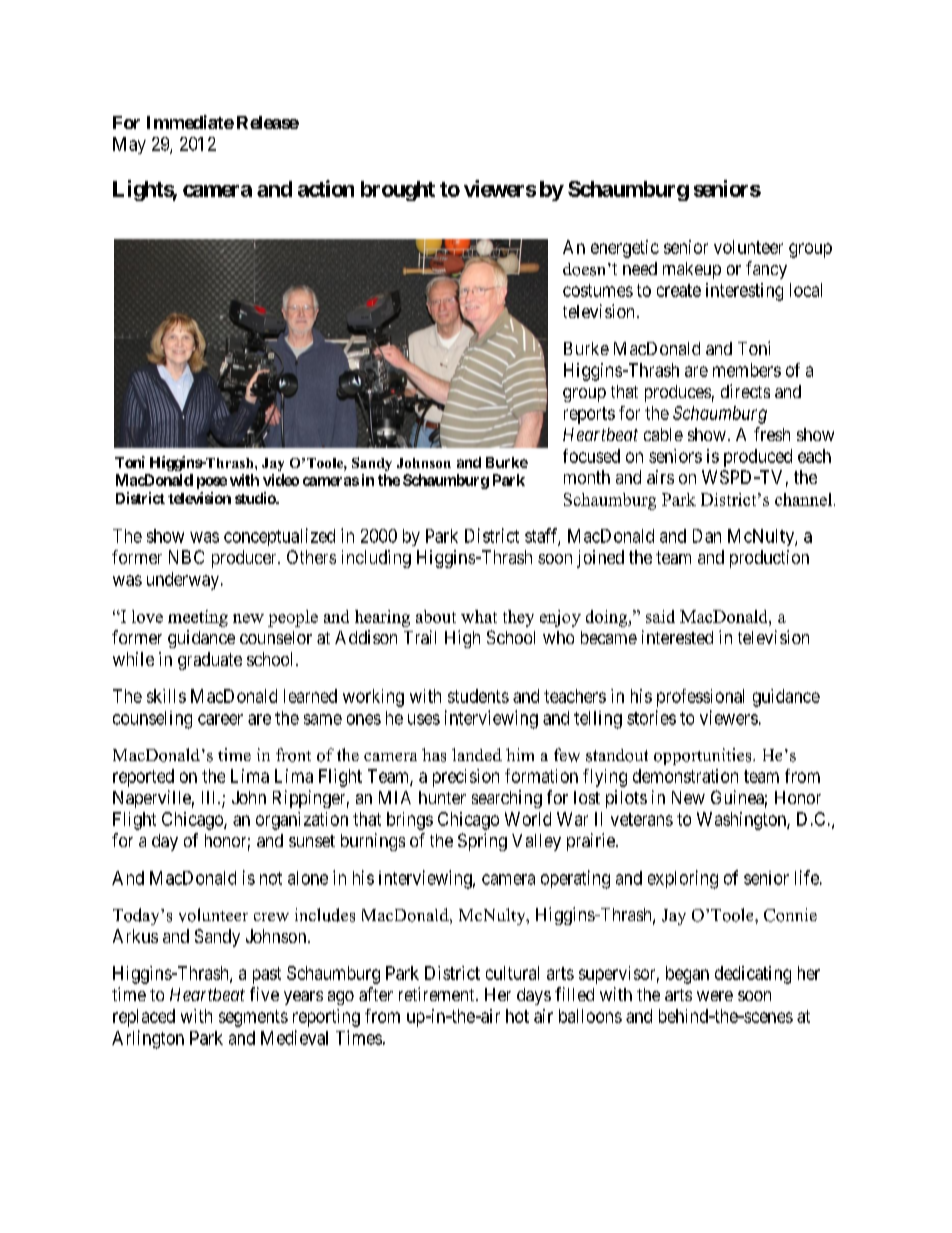 The height and width of the screenshot is (1233, 952). I want to click on pose, so click(212, 483).
